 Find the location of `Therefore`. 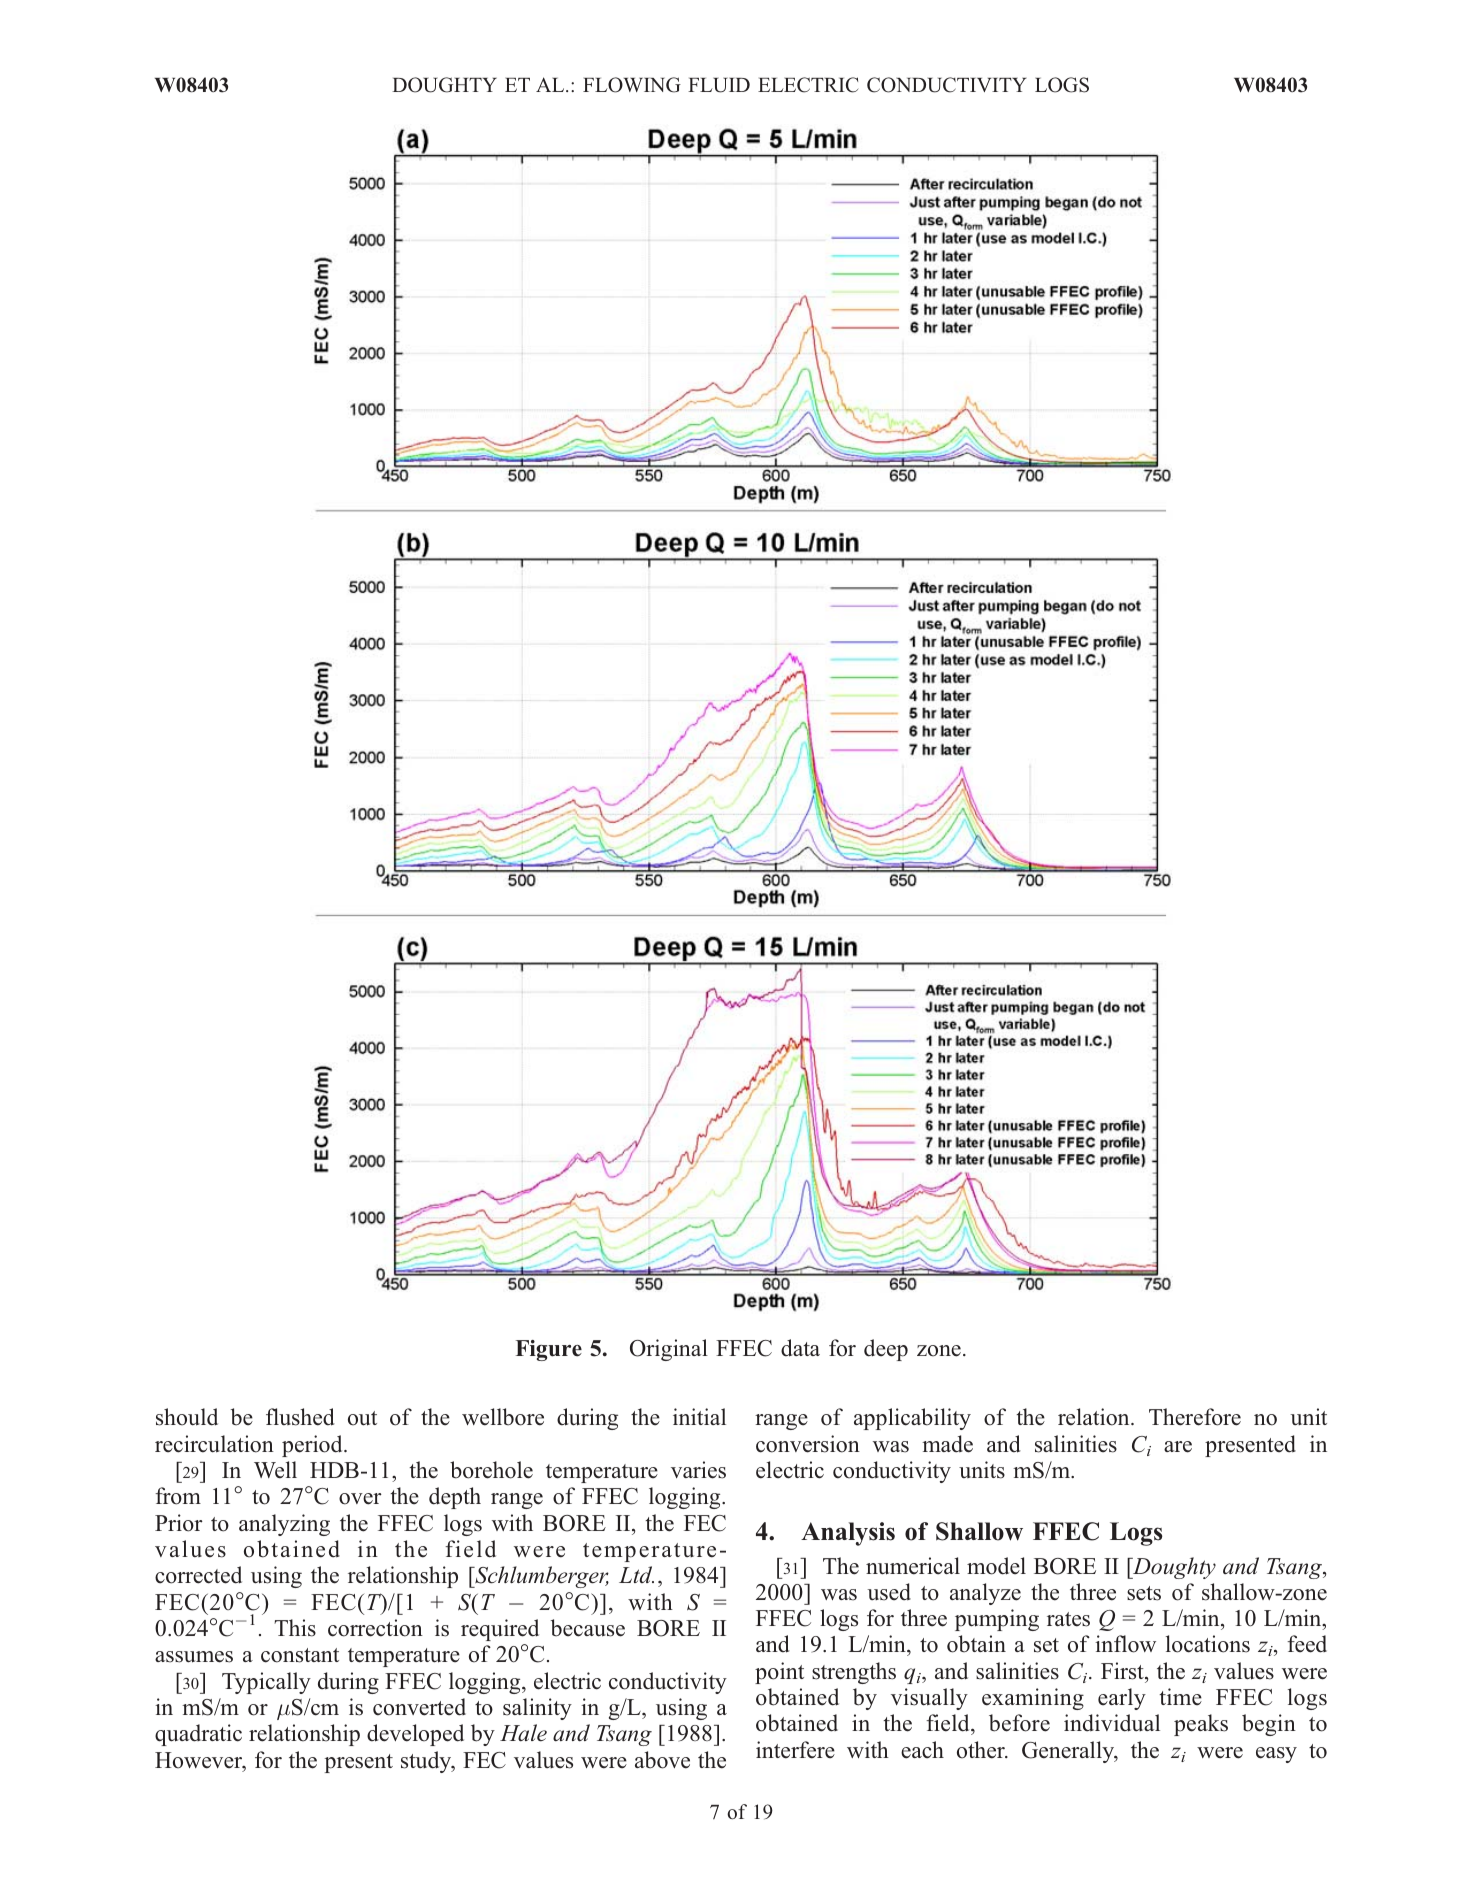

Therefore is located at coordinates (1195, 1417).
